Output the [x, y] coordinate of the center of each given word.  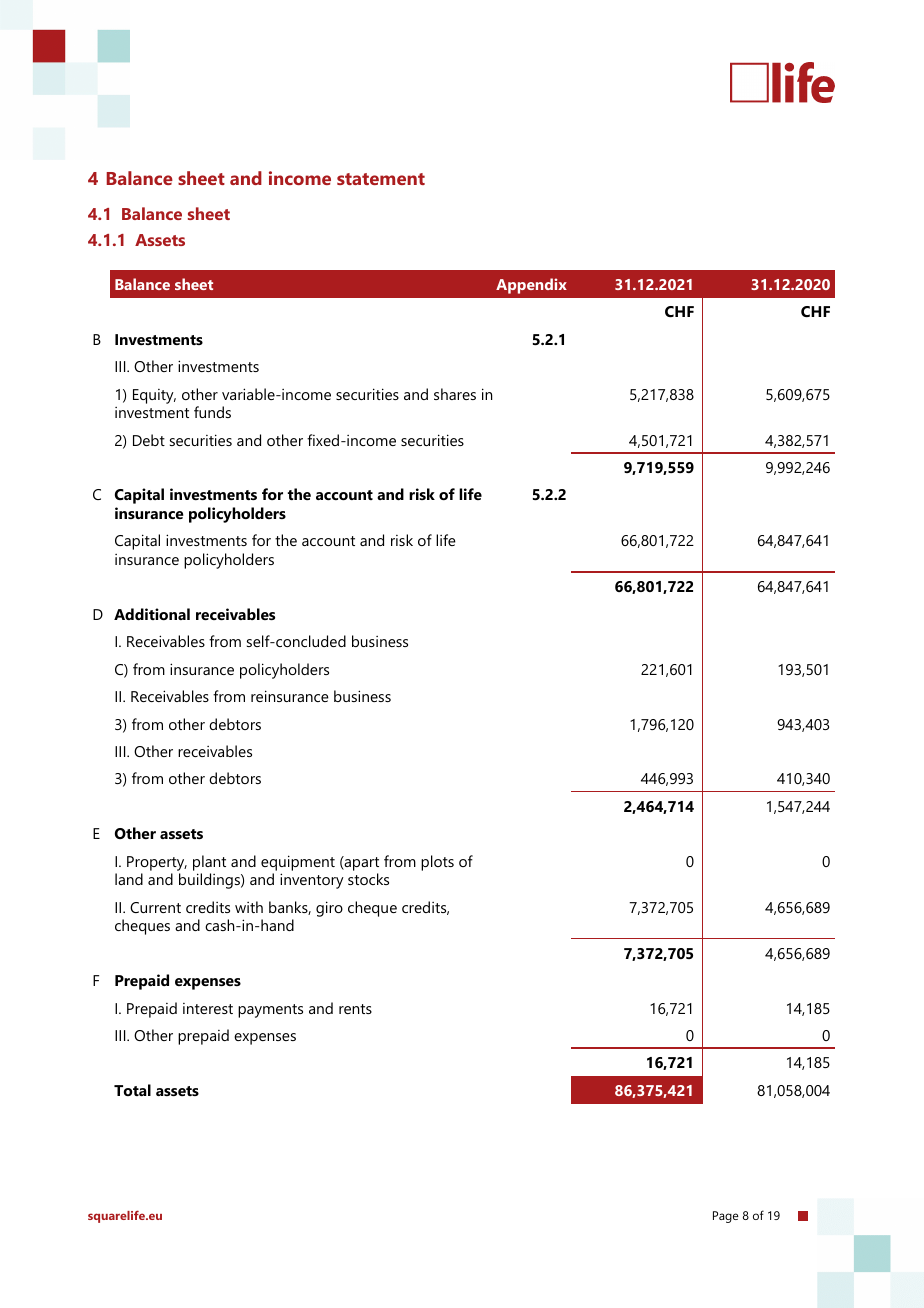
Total [132, 1090]
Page [726, 1217]
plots [437, 863]
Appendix [531, 286]
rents [355, 1009]
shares [455, 394]
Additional [152, 614]
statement [381, 179]
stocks [368, 879]
